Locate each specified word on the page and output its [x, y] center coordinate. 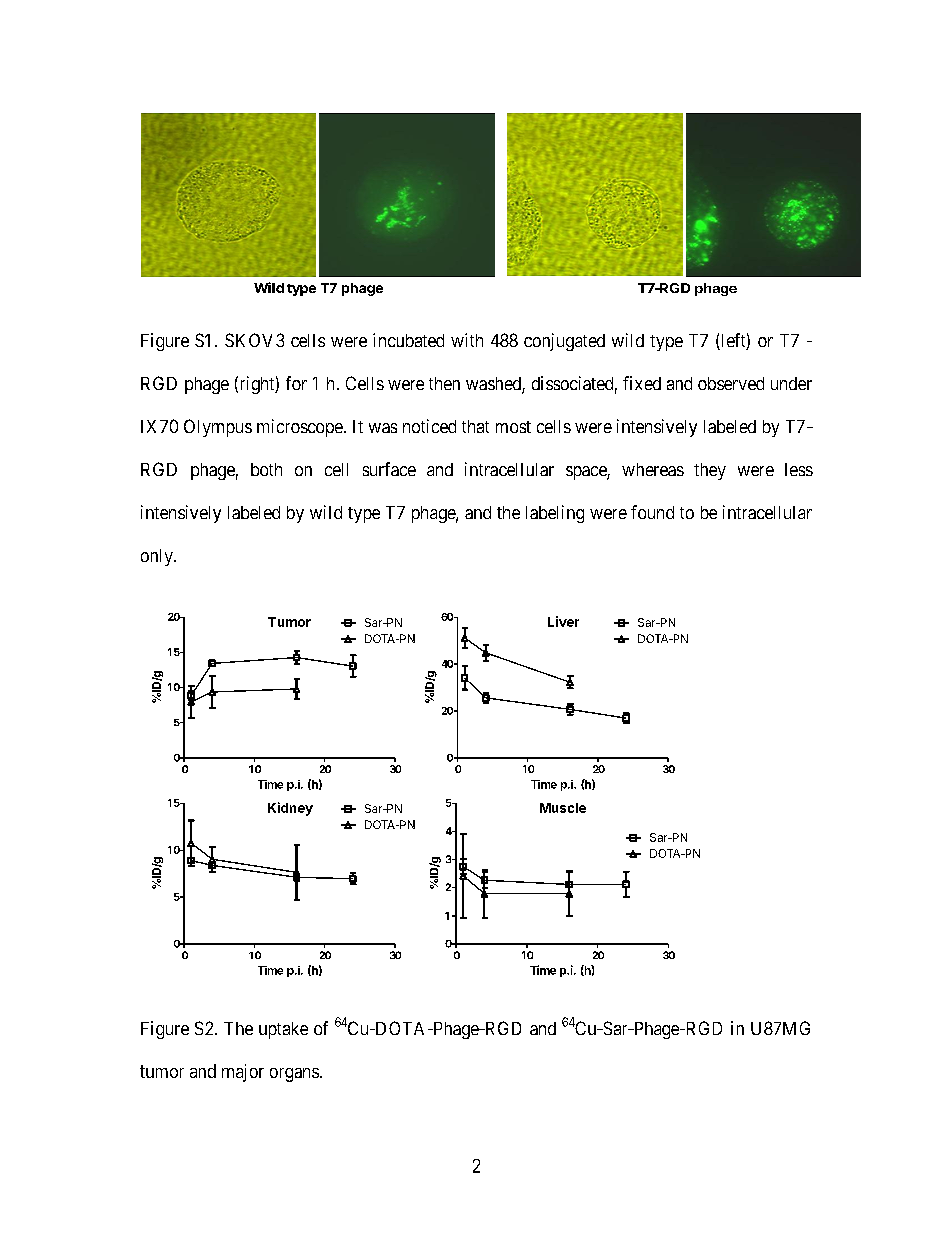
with [467, 340]
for [296, 383]
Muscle [563, 808]
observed [731, 383]
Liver [563, 621]
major [243, 1073]
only [158, 557]
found [652, 512]
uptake [283, 1030]
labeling [555, 514]
